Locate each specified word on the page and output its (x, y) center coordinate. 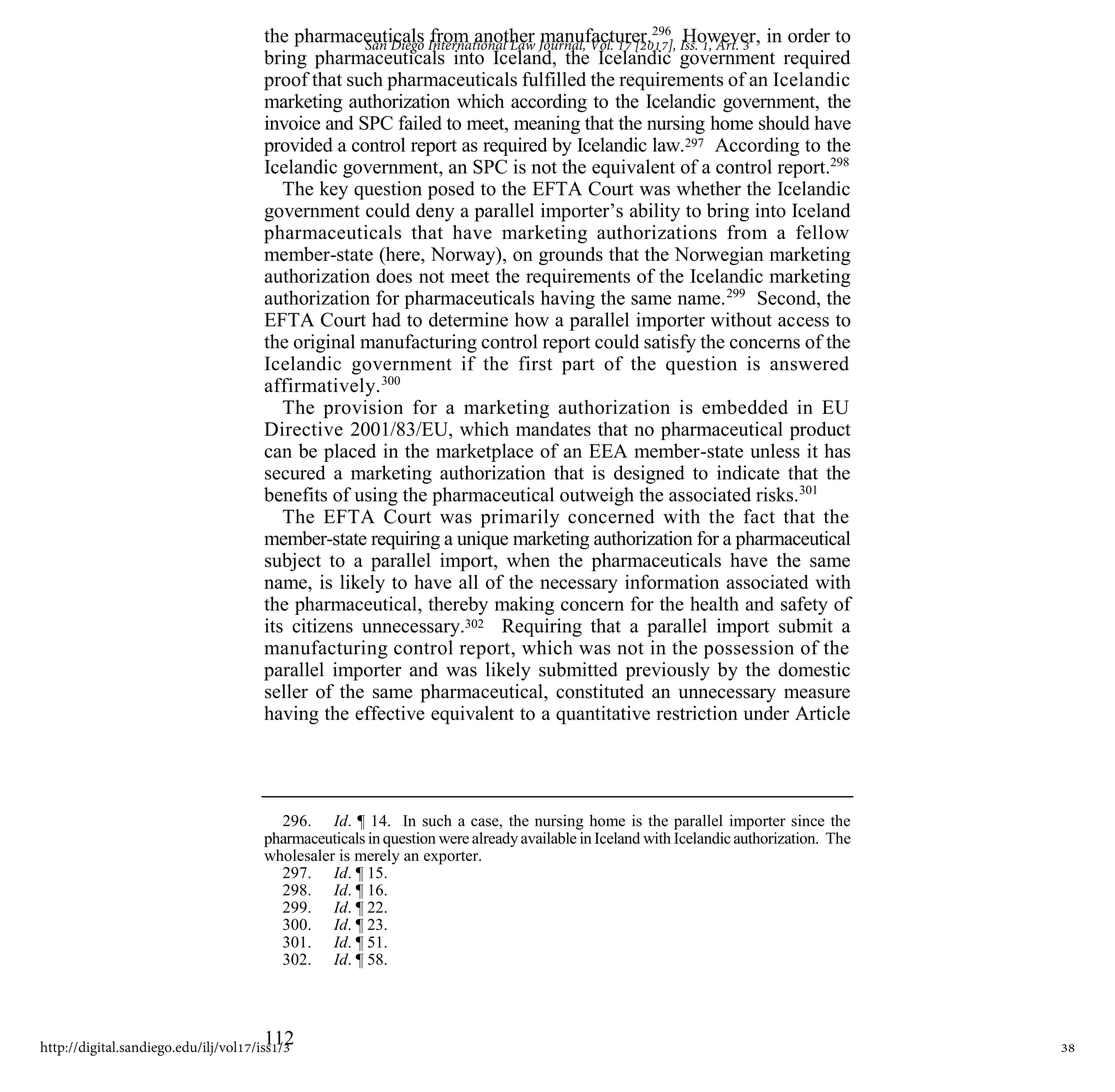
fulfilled (554, 79)
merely (377, 857)
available (549, 838)
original (324, 343)
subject (293, 562)
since (807, 820)
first (536, 363)
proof (287, 81)
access (803, 322)
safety (804, 605)
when (528, 560)
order (809, 35)
